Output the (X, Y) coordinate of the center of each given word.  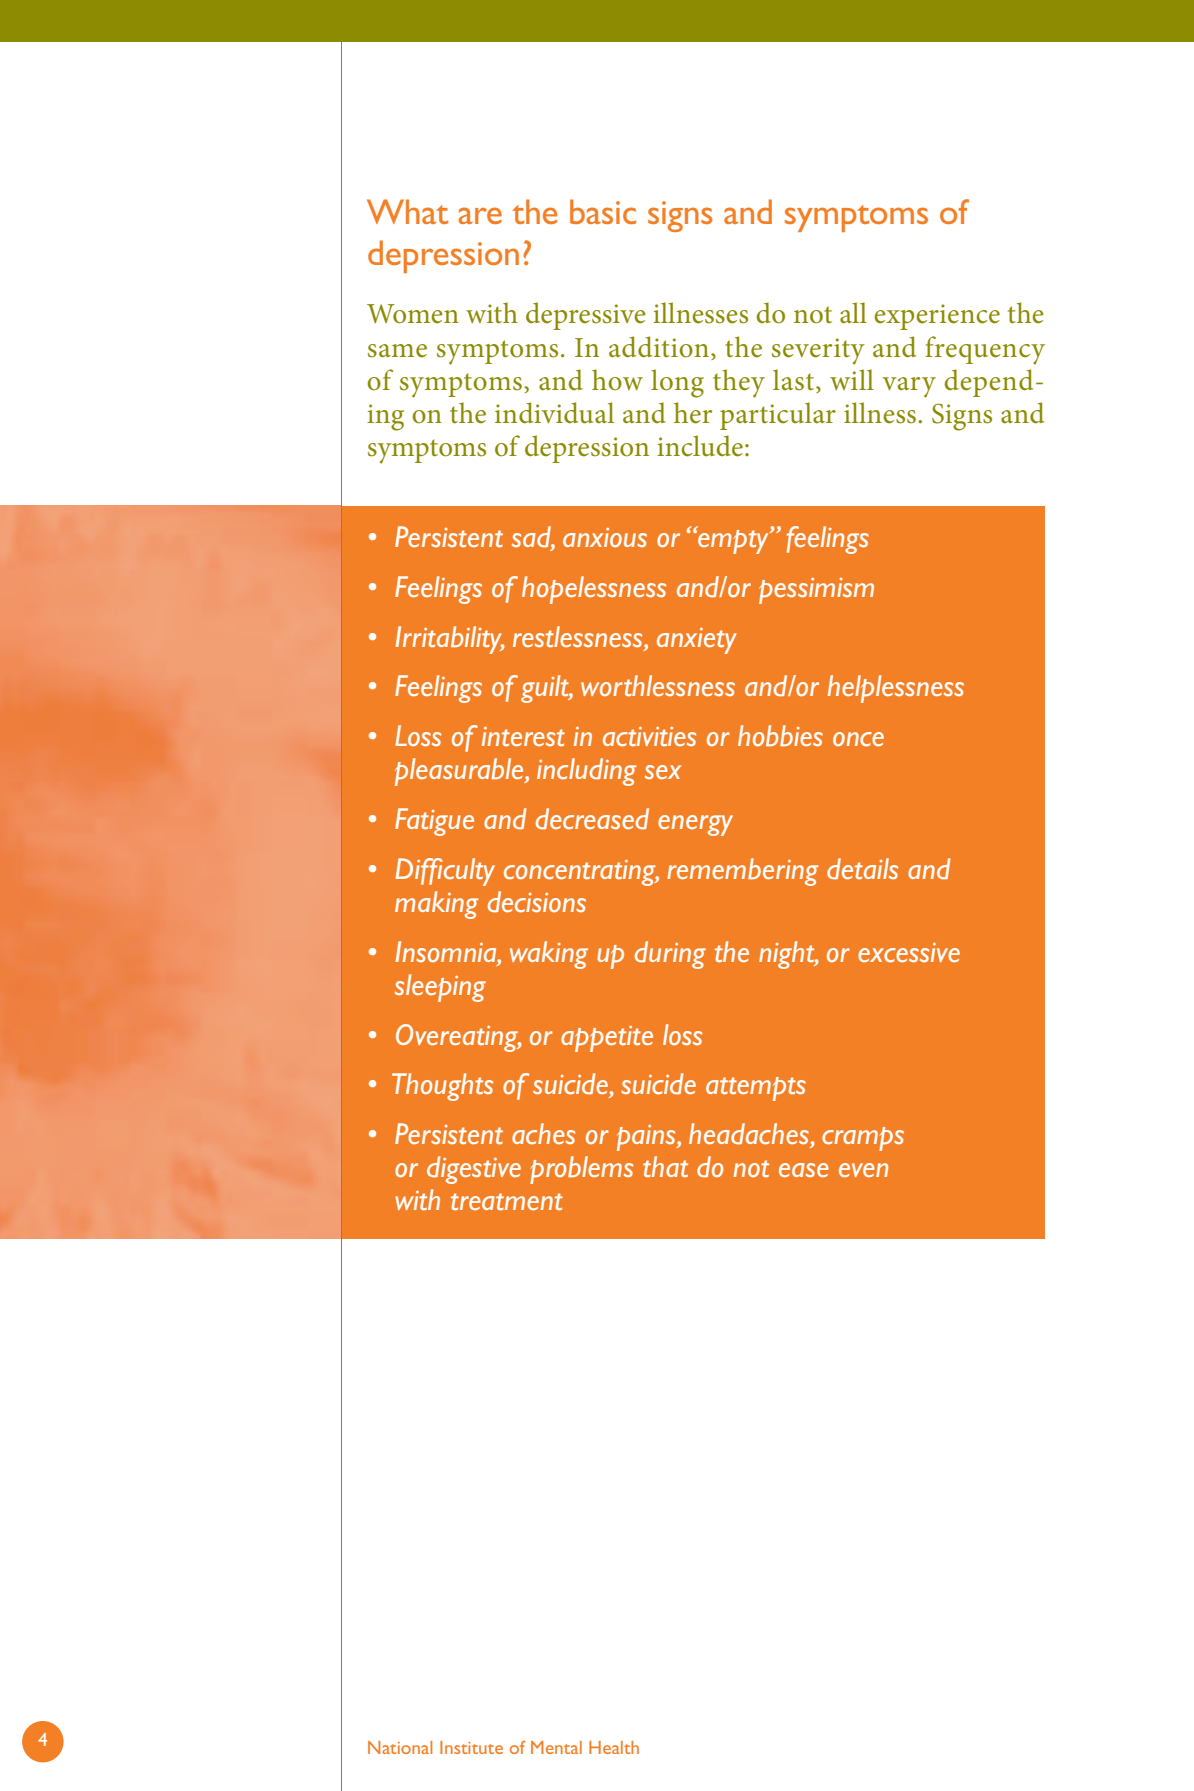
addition (659, 347)
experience (937, 317)
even (863, 1170)
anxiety (697, 641)
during (670, 955)
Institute (471, 1747)
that (665, 1167)
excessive (909, 953)
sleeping (440, 988)
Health (614, 1747)
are (480, 215)
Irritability (450, 640)
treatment (507, 1202)
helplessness (896, 689)
